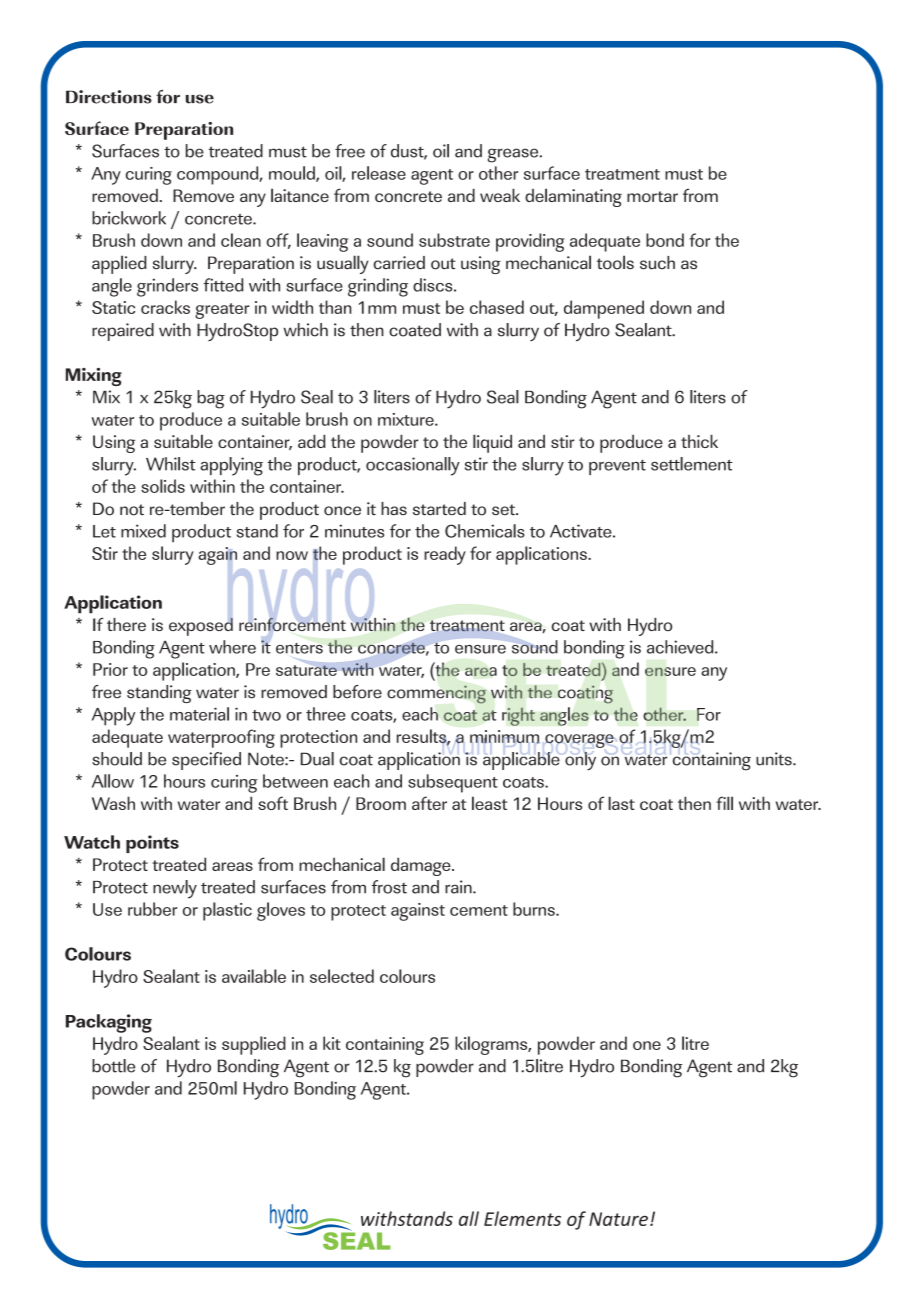 The height and width of the screenshot is (1308, 924). I want to click on Elements, so click(522, 1218).
